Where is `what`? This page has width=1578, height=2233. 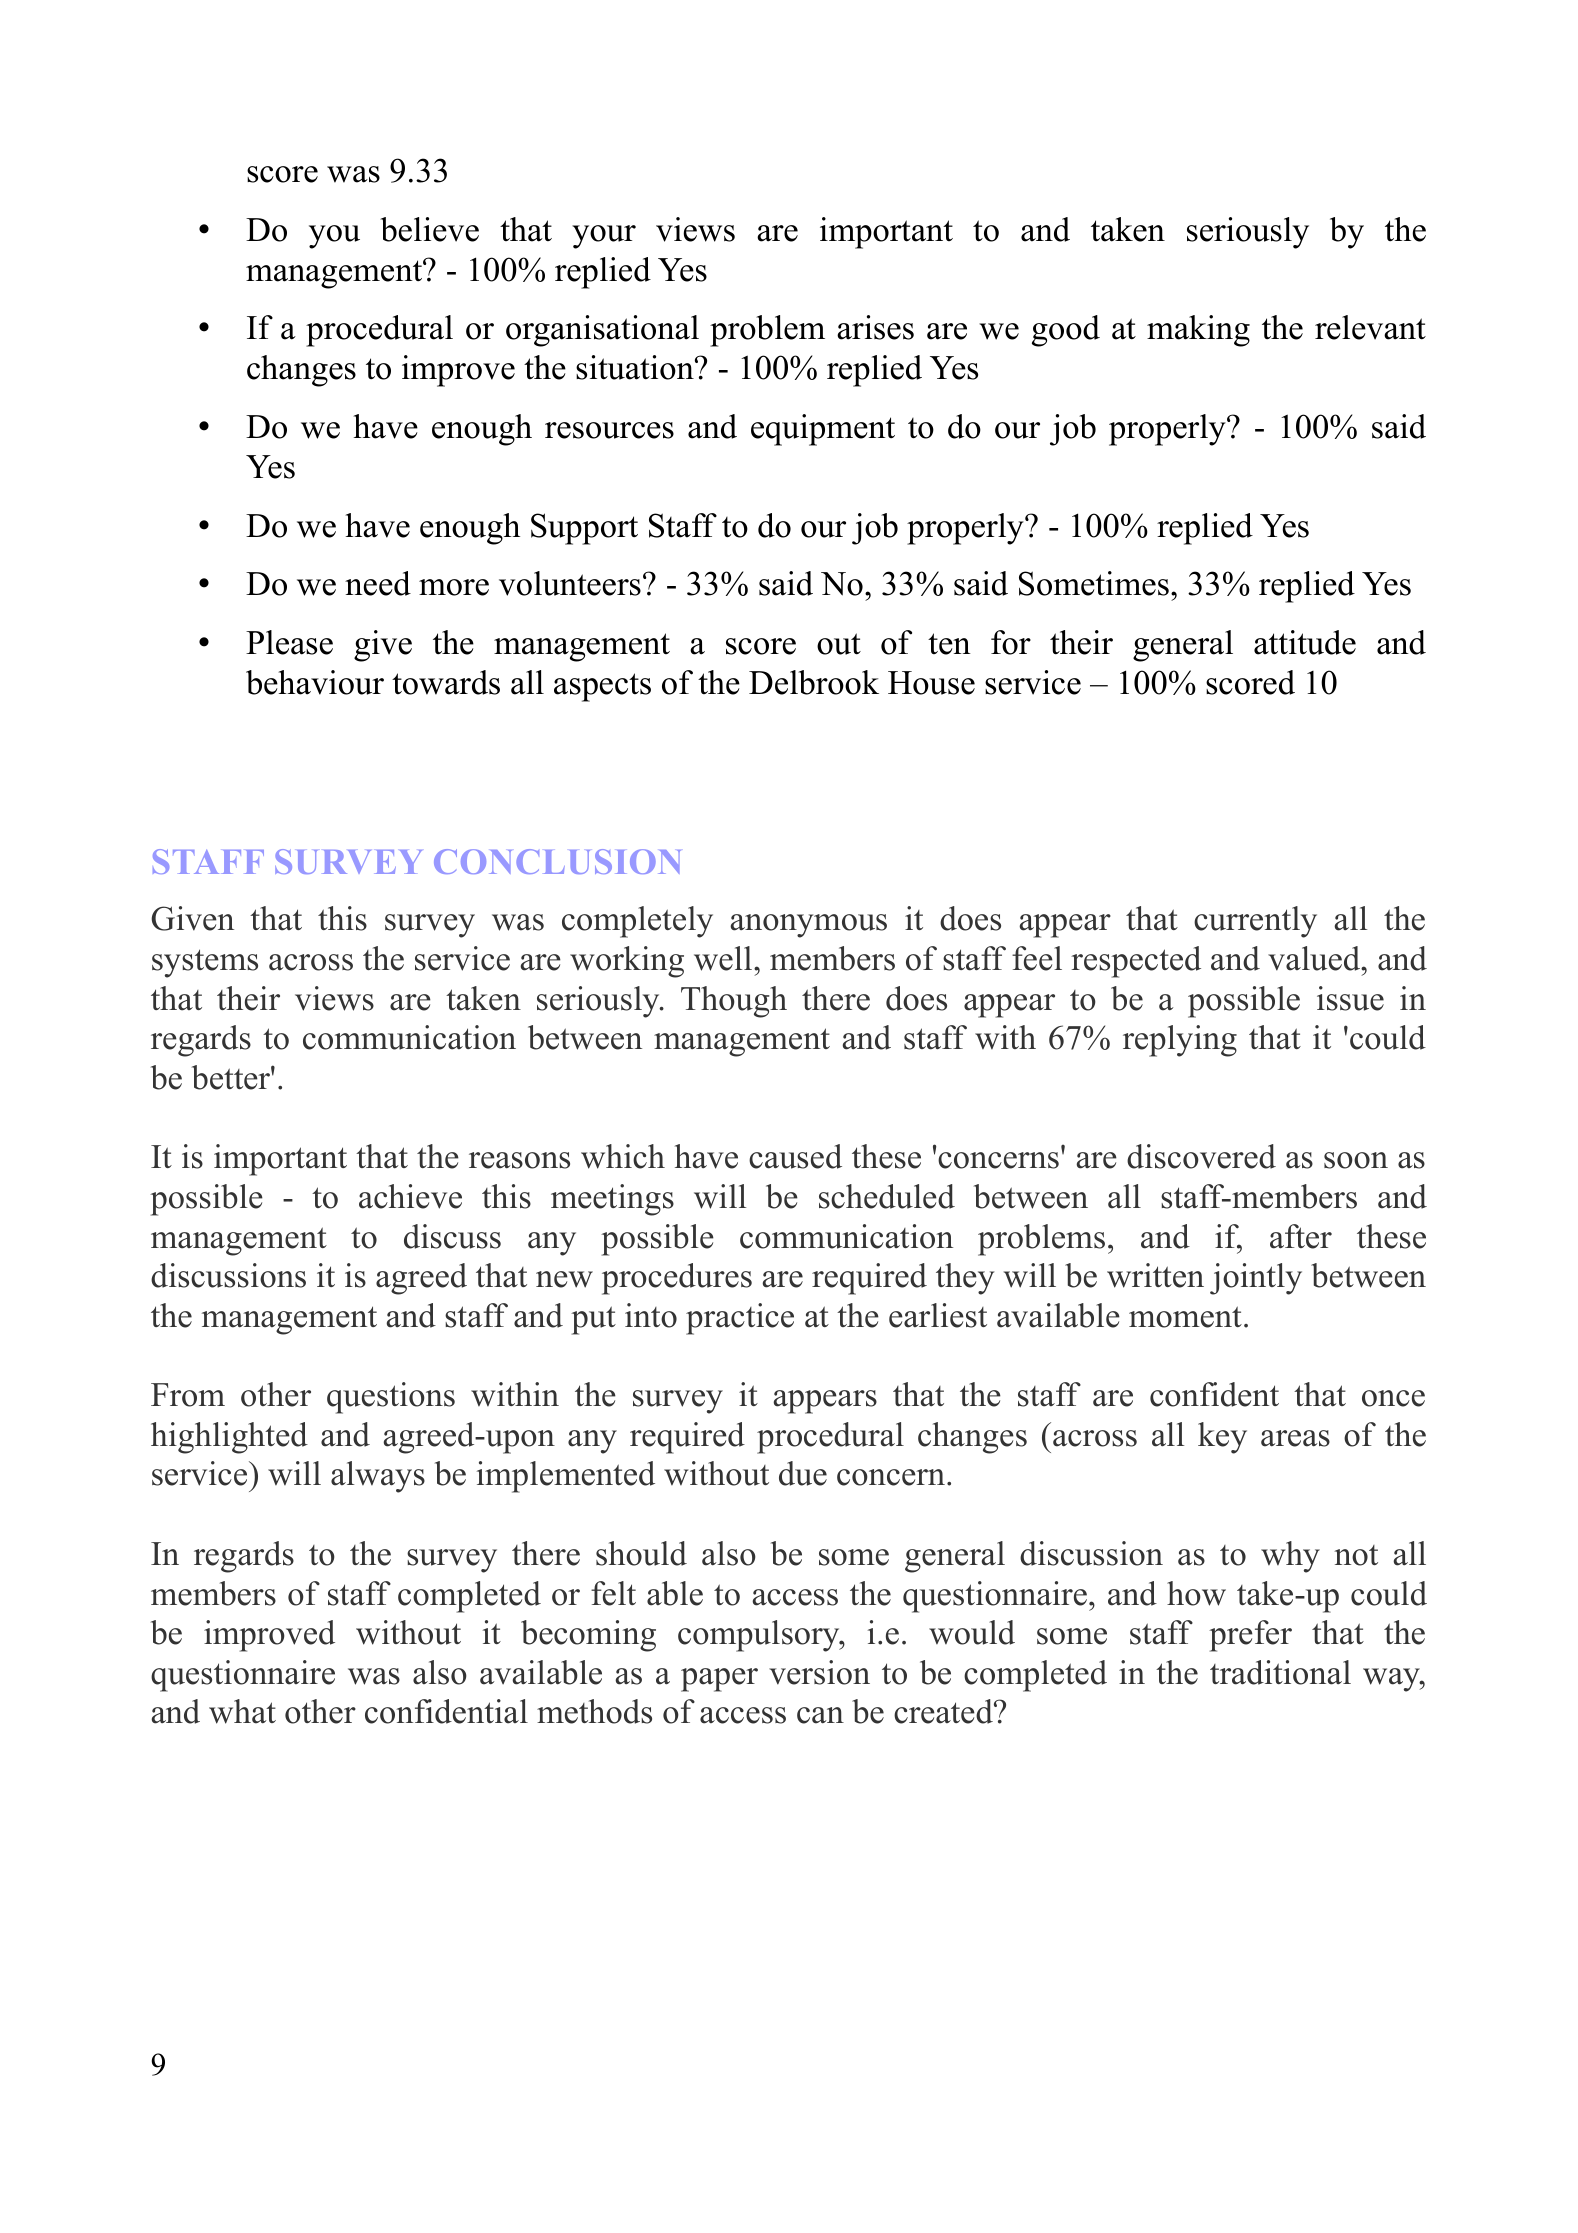
what is located at coordinates (242, 1711).
